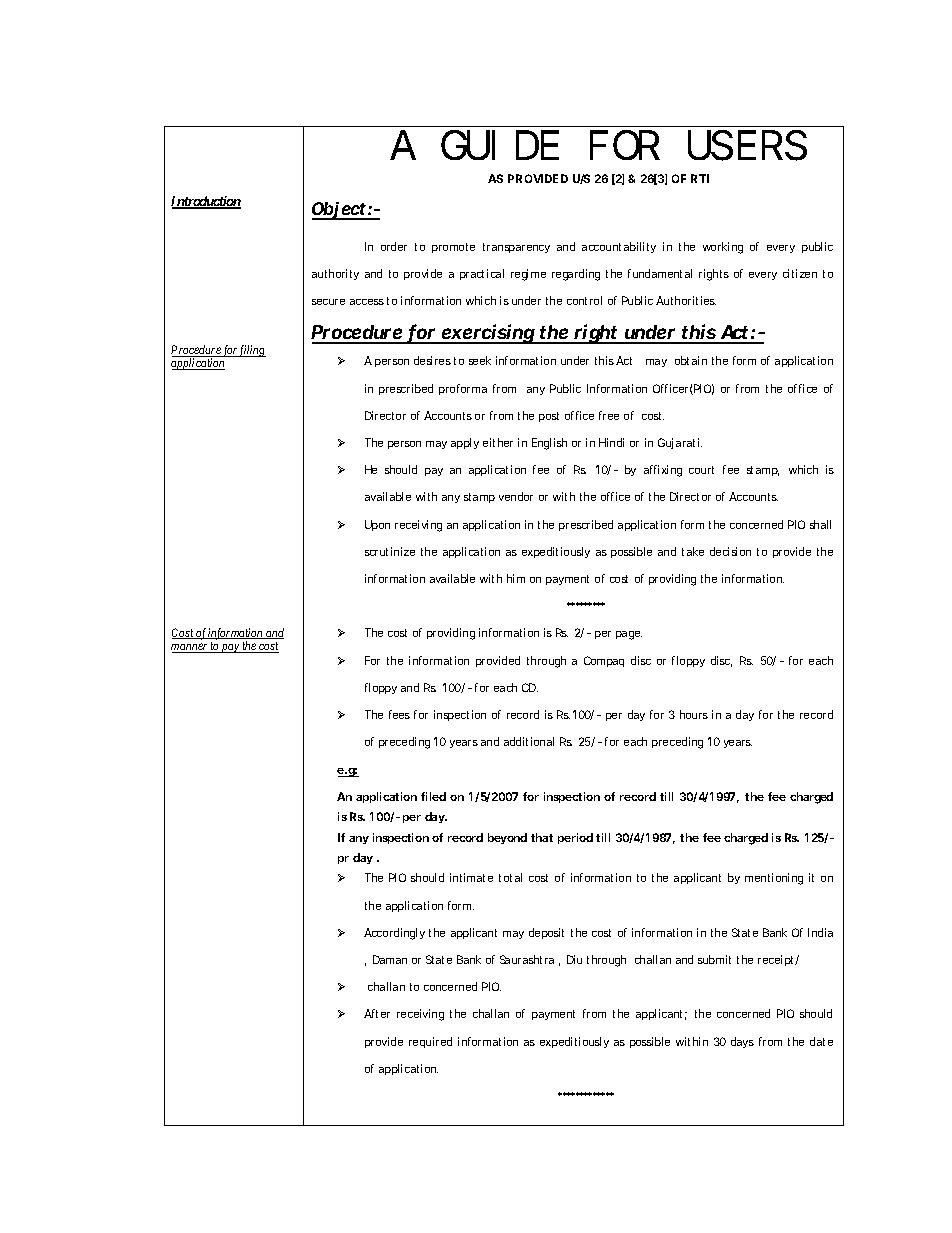 The height and width of the screenshot is (1233, 952). I want to click on transparency, so click(516, 248).
